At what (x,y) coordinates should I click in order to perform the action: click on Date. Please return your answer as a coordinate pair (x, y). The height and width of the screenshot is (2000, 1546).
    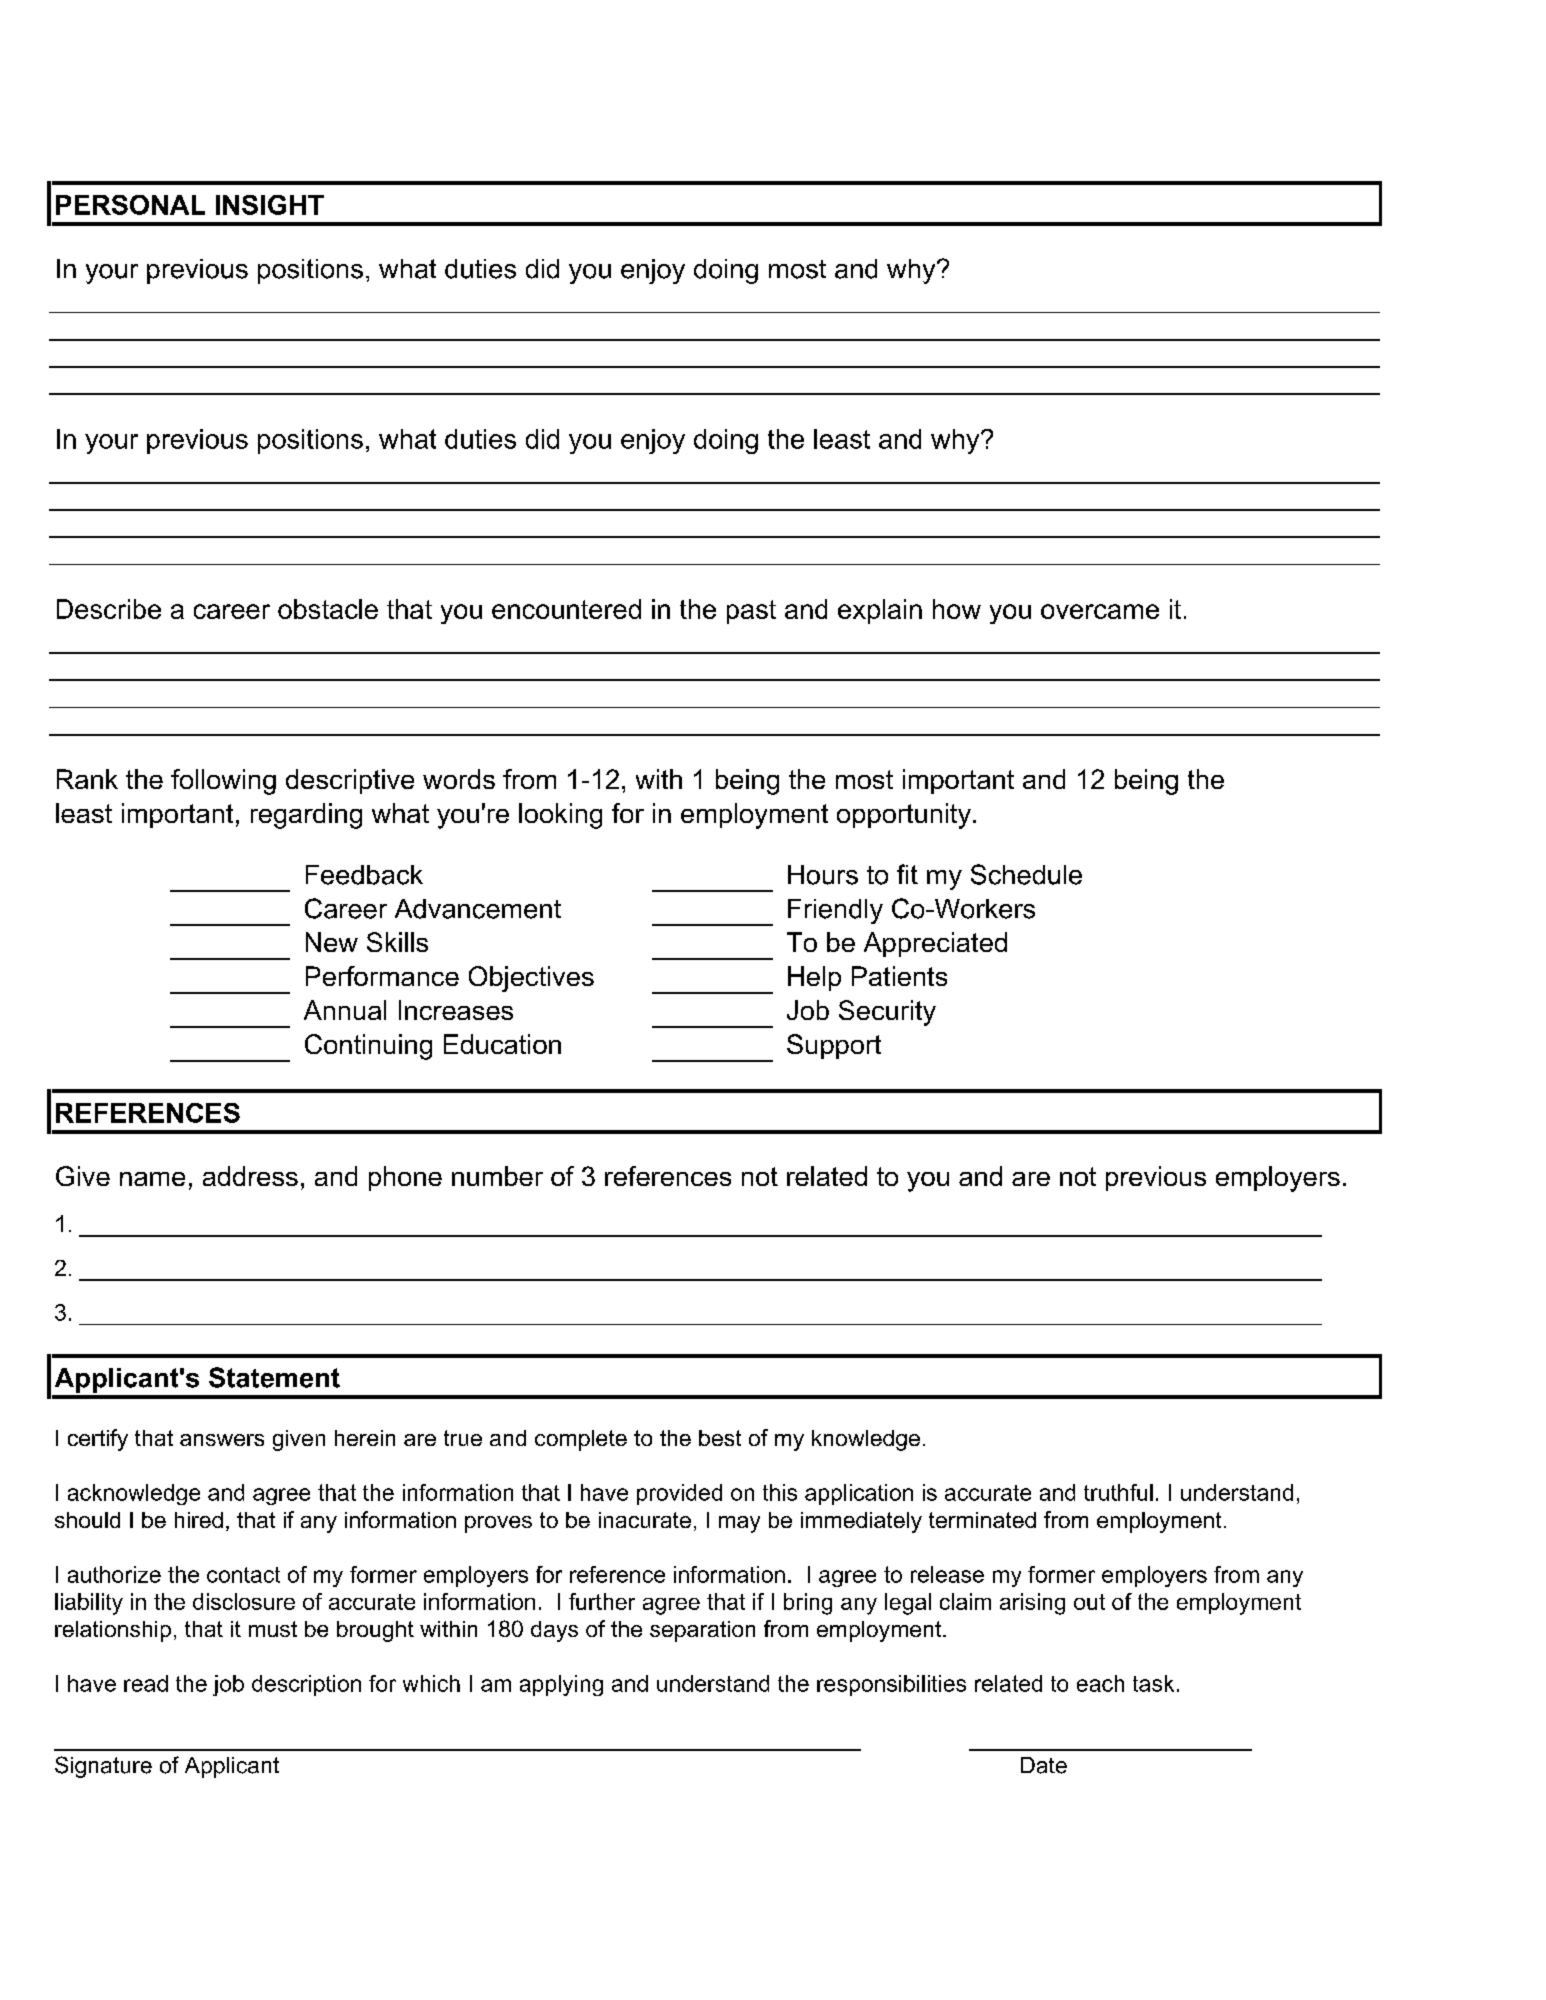
    Looking at the image, I should click on (1044, 1765).
